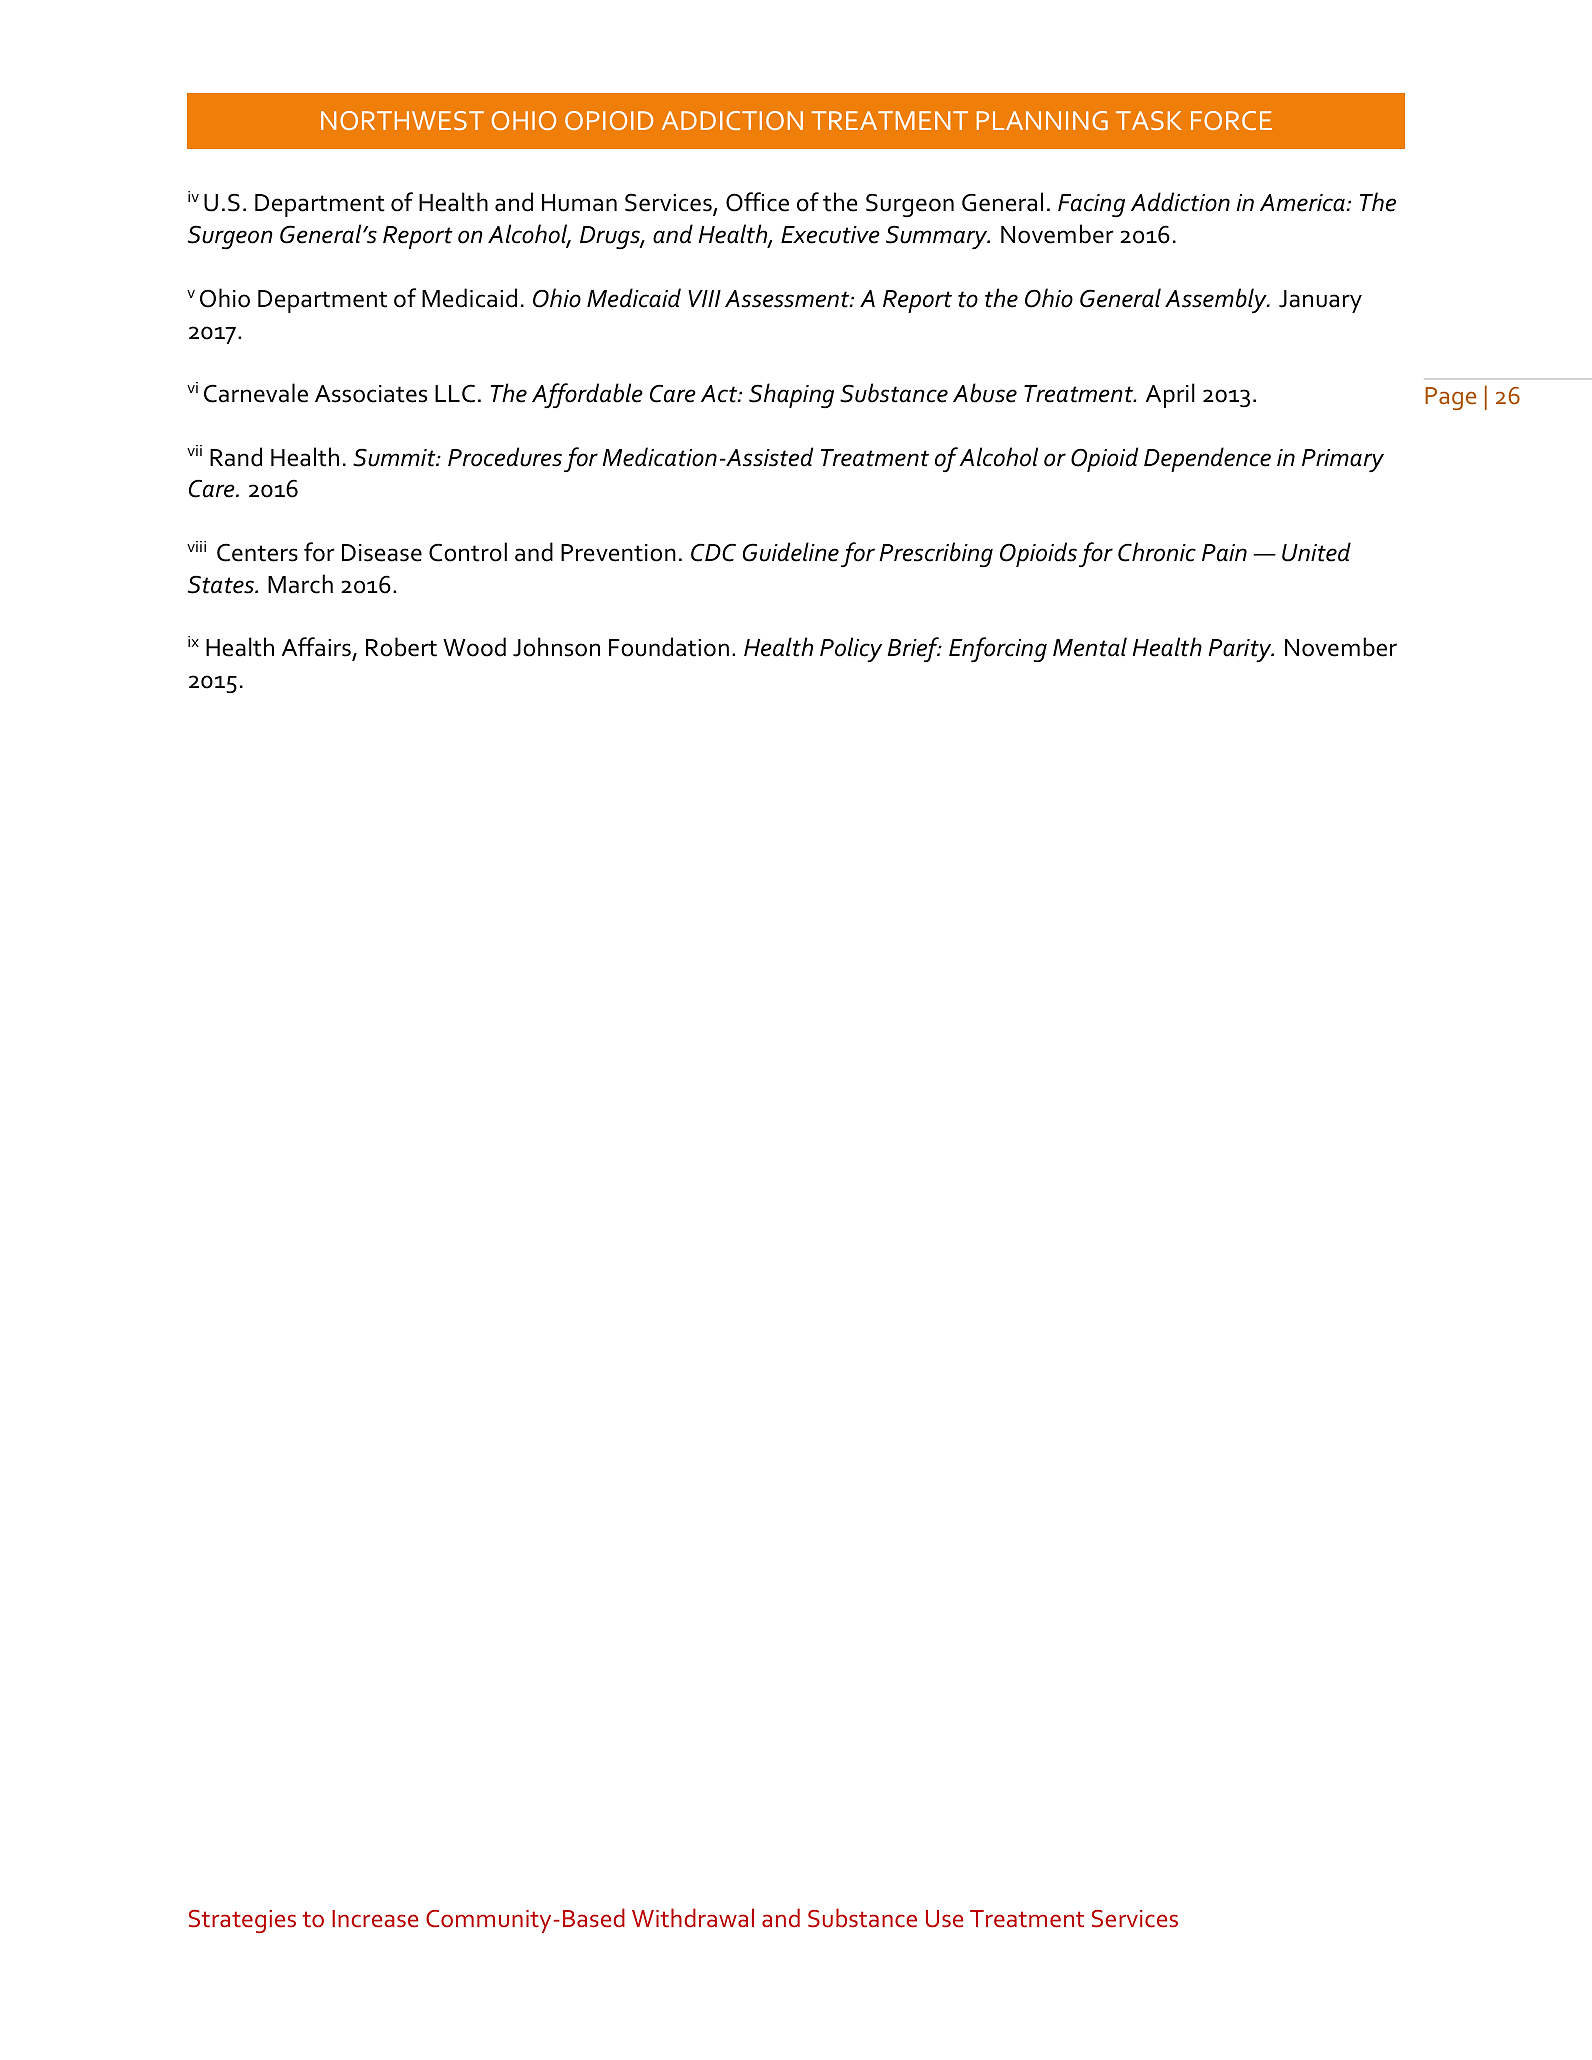 This screenshot has width=1592, height=2060. I want to click on Withdrawal, so click(693, 1918).
